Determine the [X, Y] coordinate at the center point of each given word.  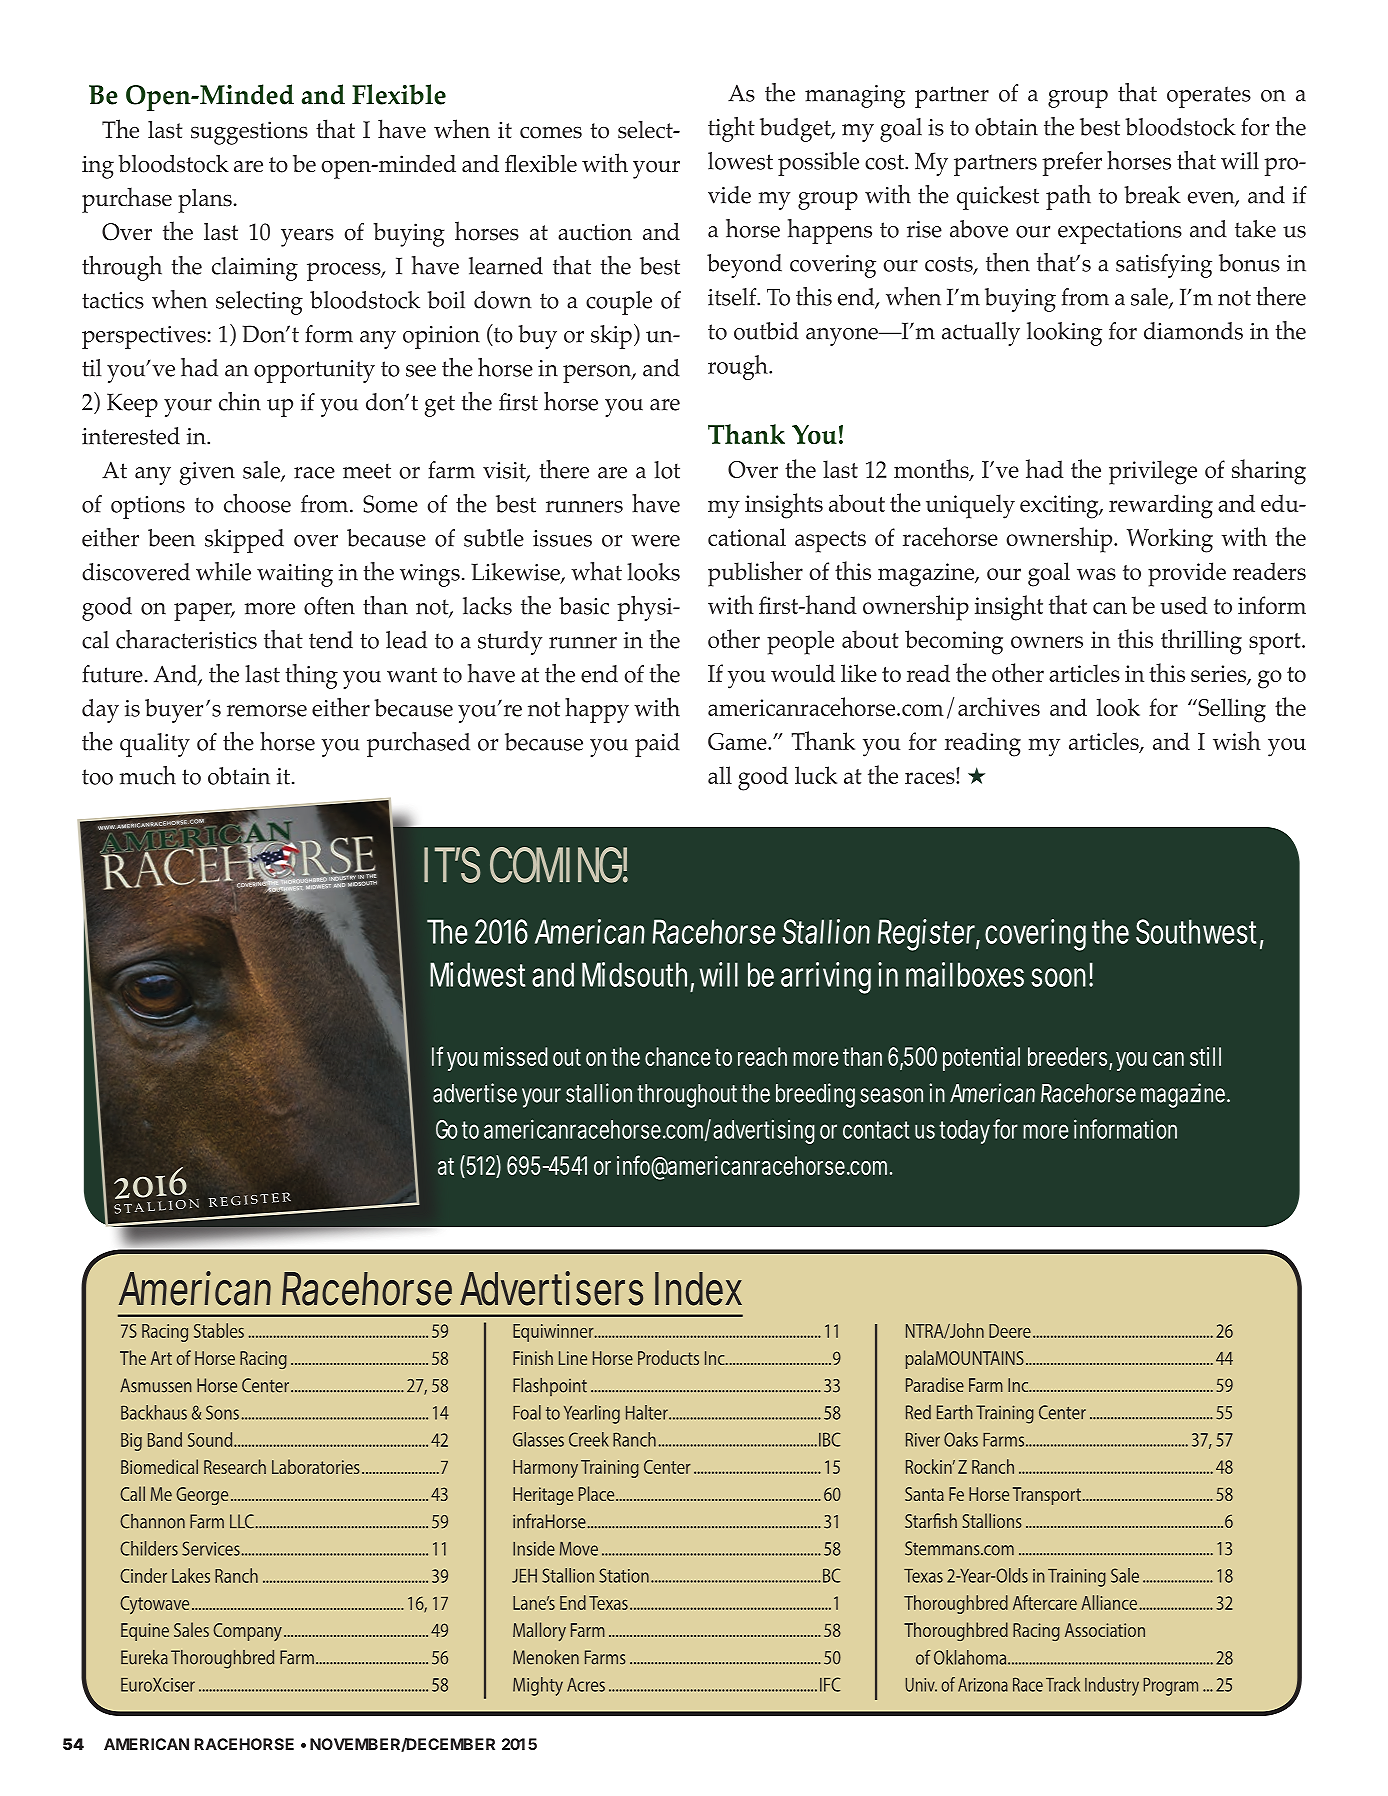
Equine [145, 1632]
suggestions [249, 133]
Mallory [539, 1632]
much [148, 775]
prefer [1072, 164]
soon [1058, 977]
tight [731, 129]
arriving [826, 978]
